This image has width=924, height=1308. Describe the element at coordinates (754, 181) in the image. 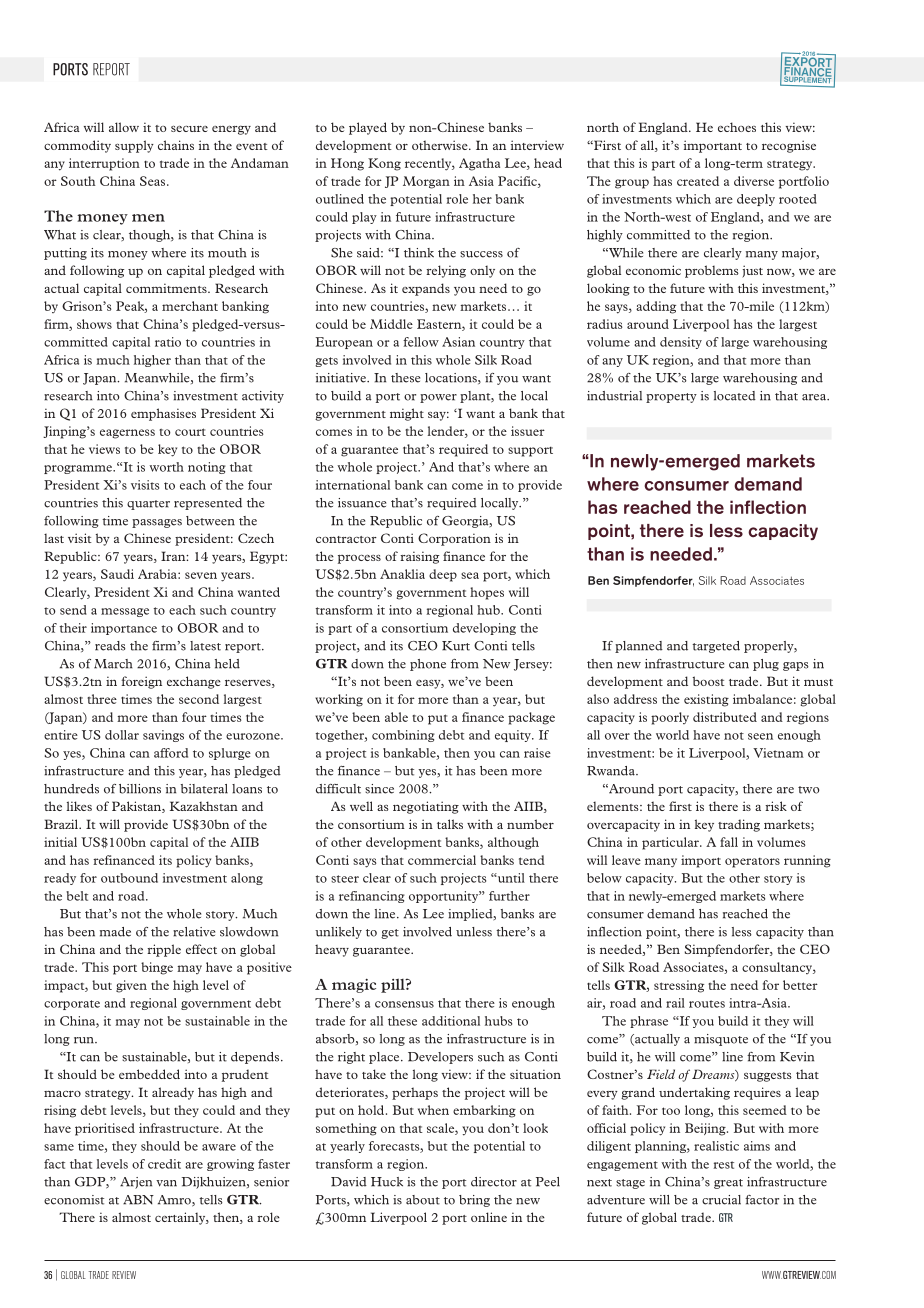

I see `diverse` at that location.
